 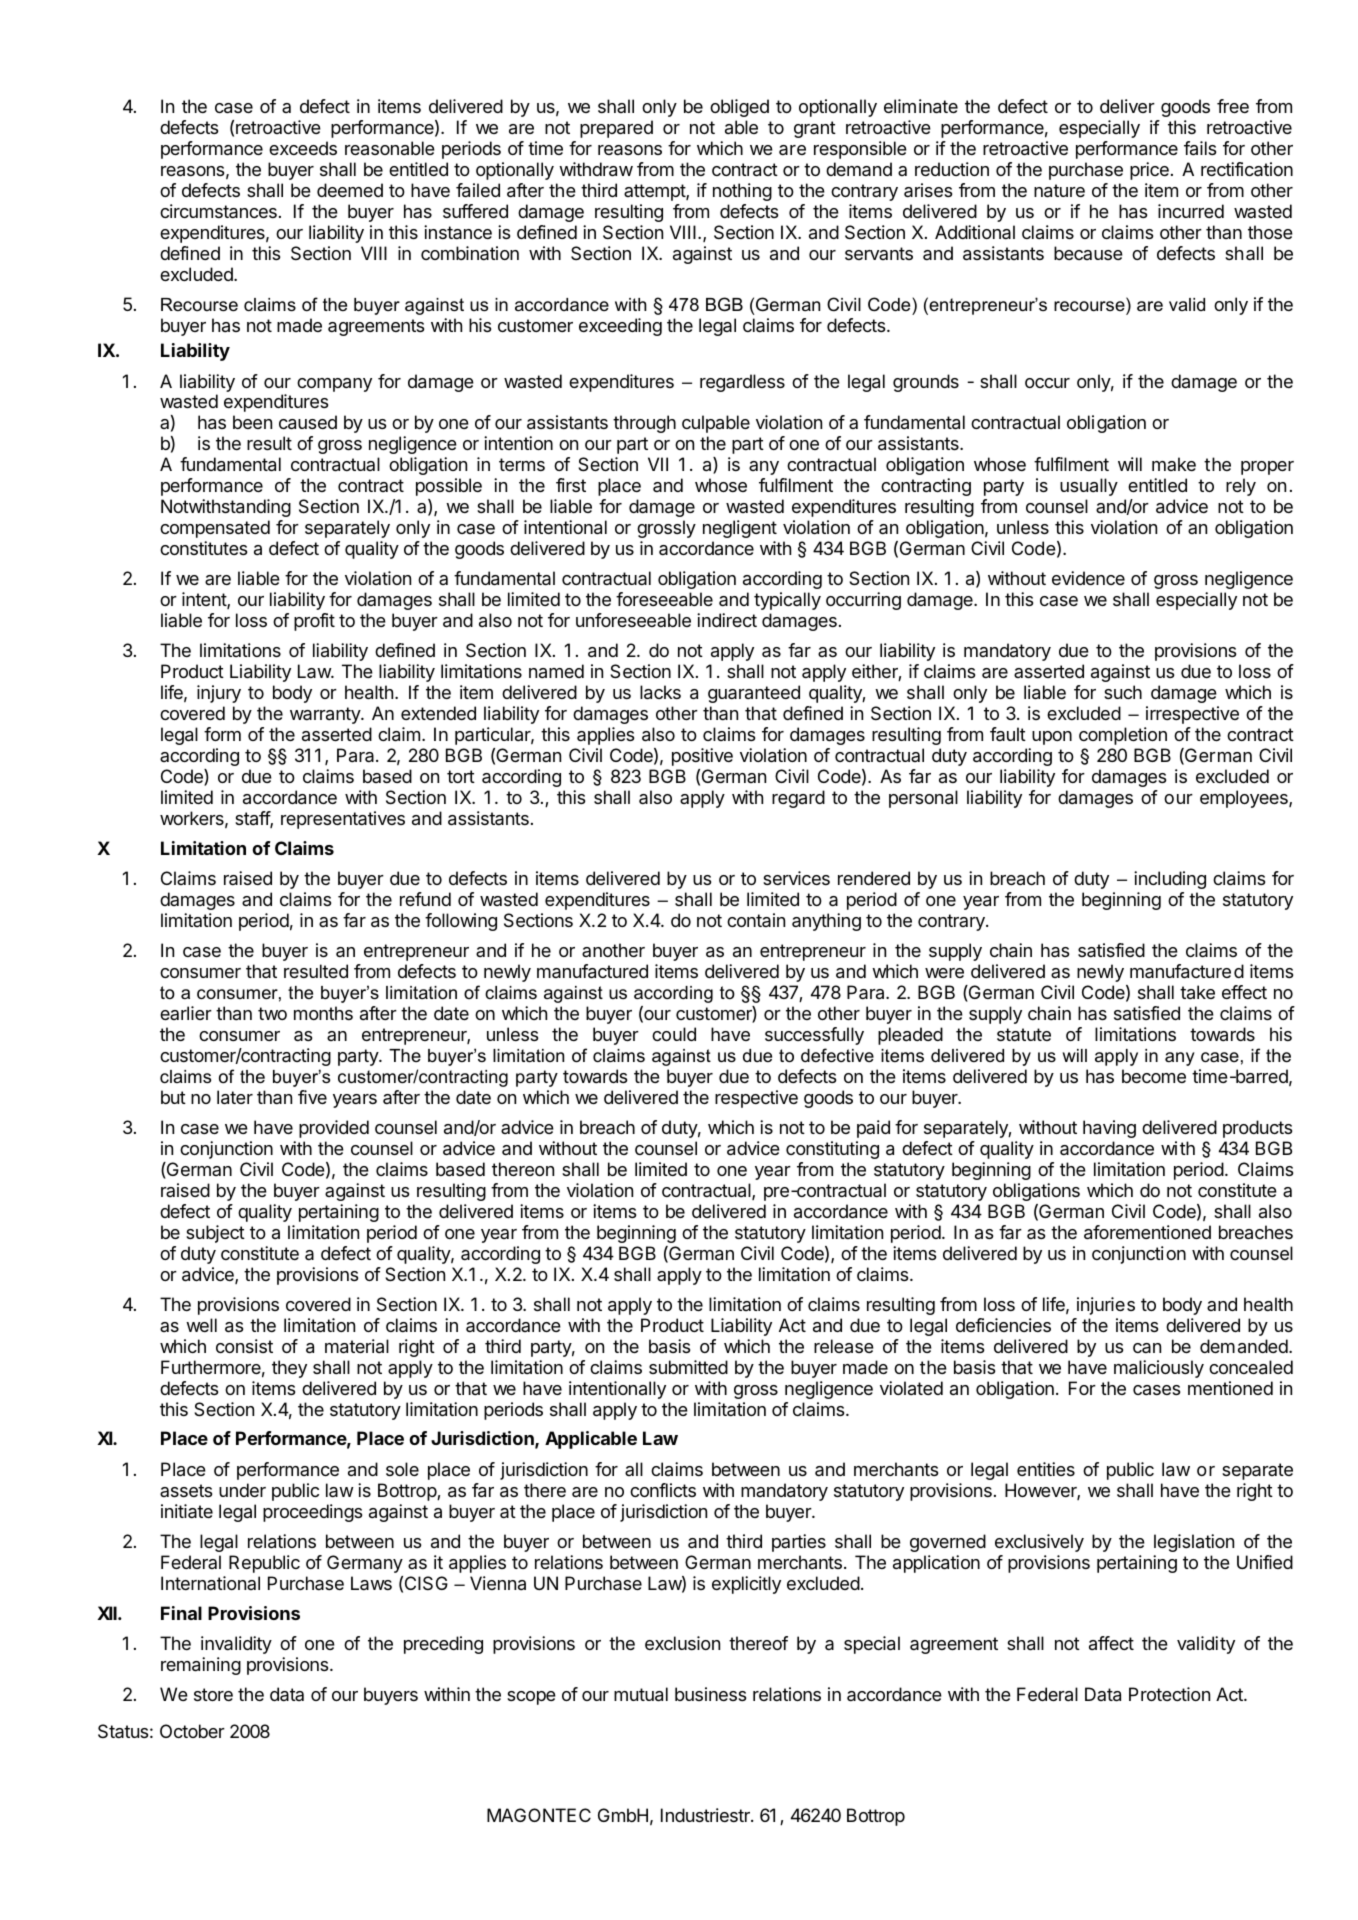 I want to click on nothing, so click(x=742, y=192).
